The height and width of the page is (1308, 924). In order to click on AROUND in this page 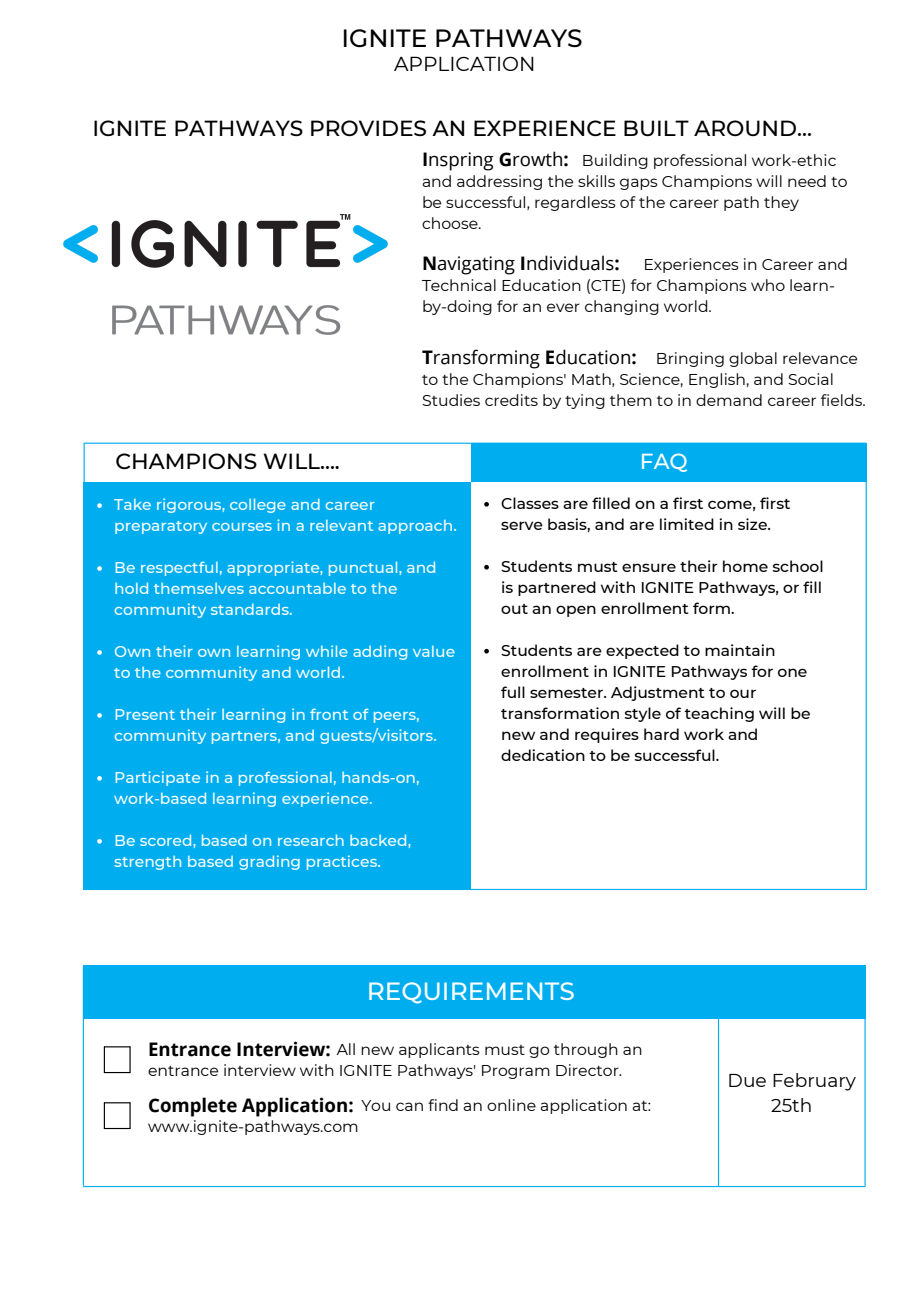, I will do `click(746, 128)`.
